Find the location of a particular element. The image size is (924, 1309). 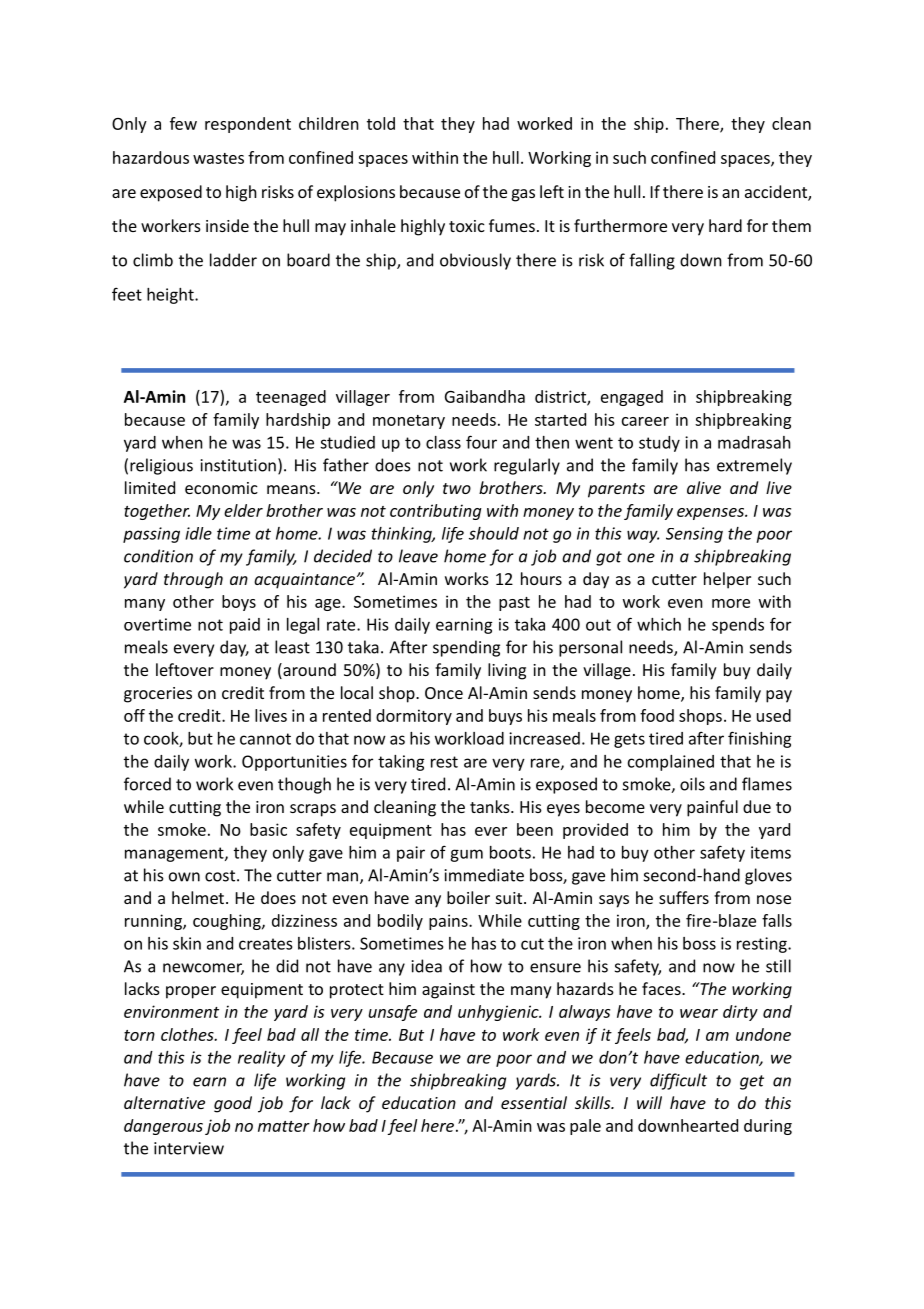

immediate is located at coordinates (484, 875).
